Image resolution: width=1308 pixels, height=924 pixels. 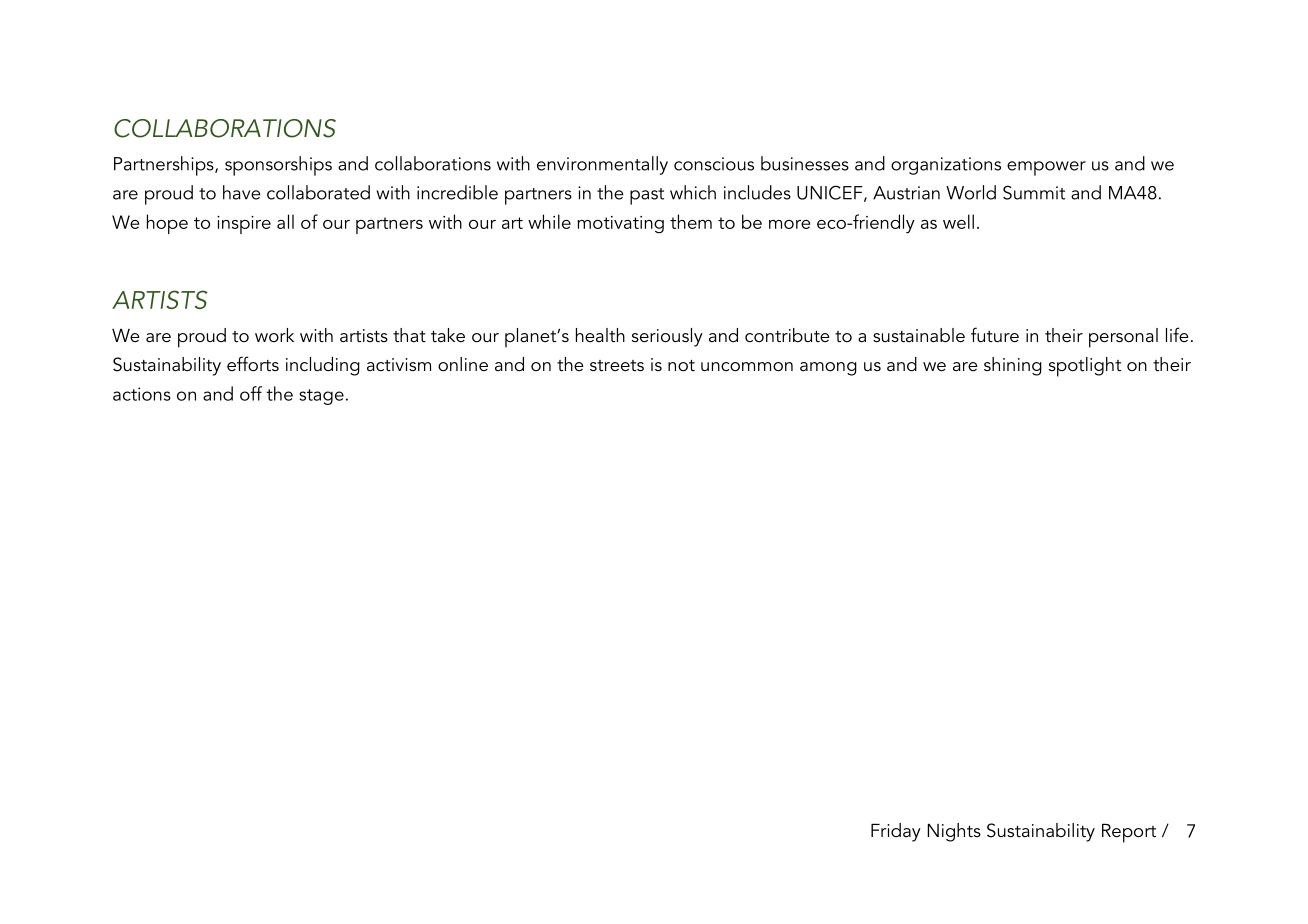 I want to click on spotlight, so click(x=1085, y=367).
